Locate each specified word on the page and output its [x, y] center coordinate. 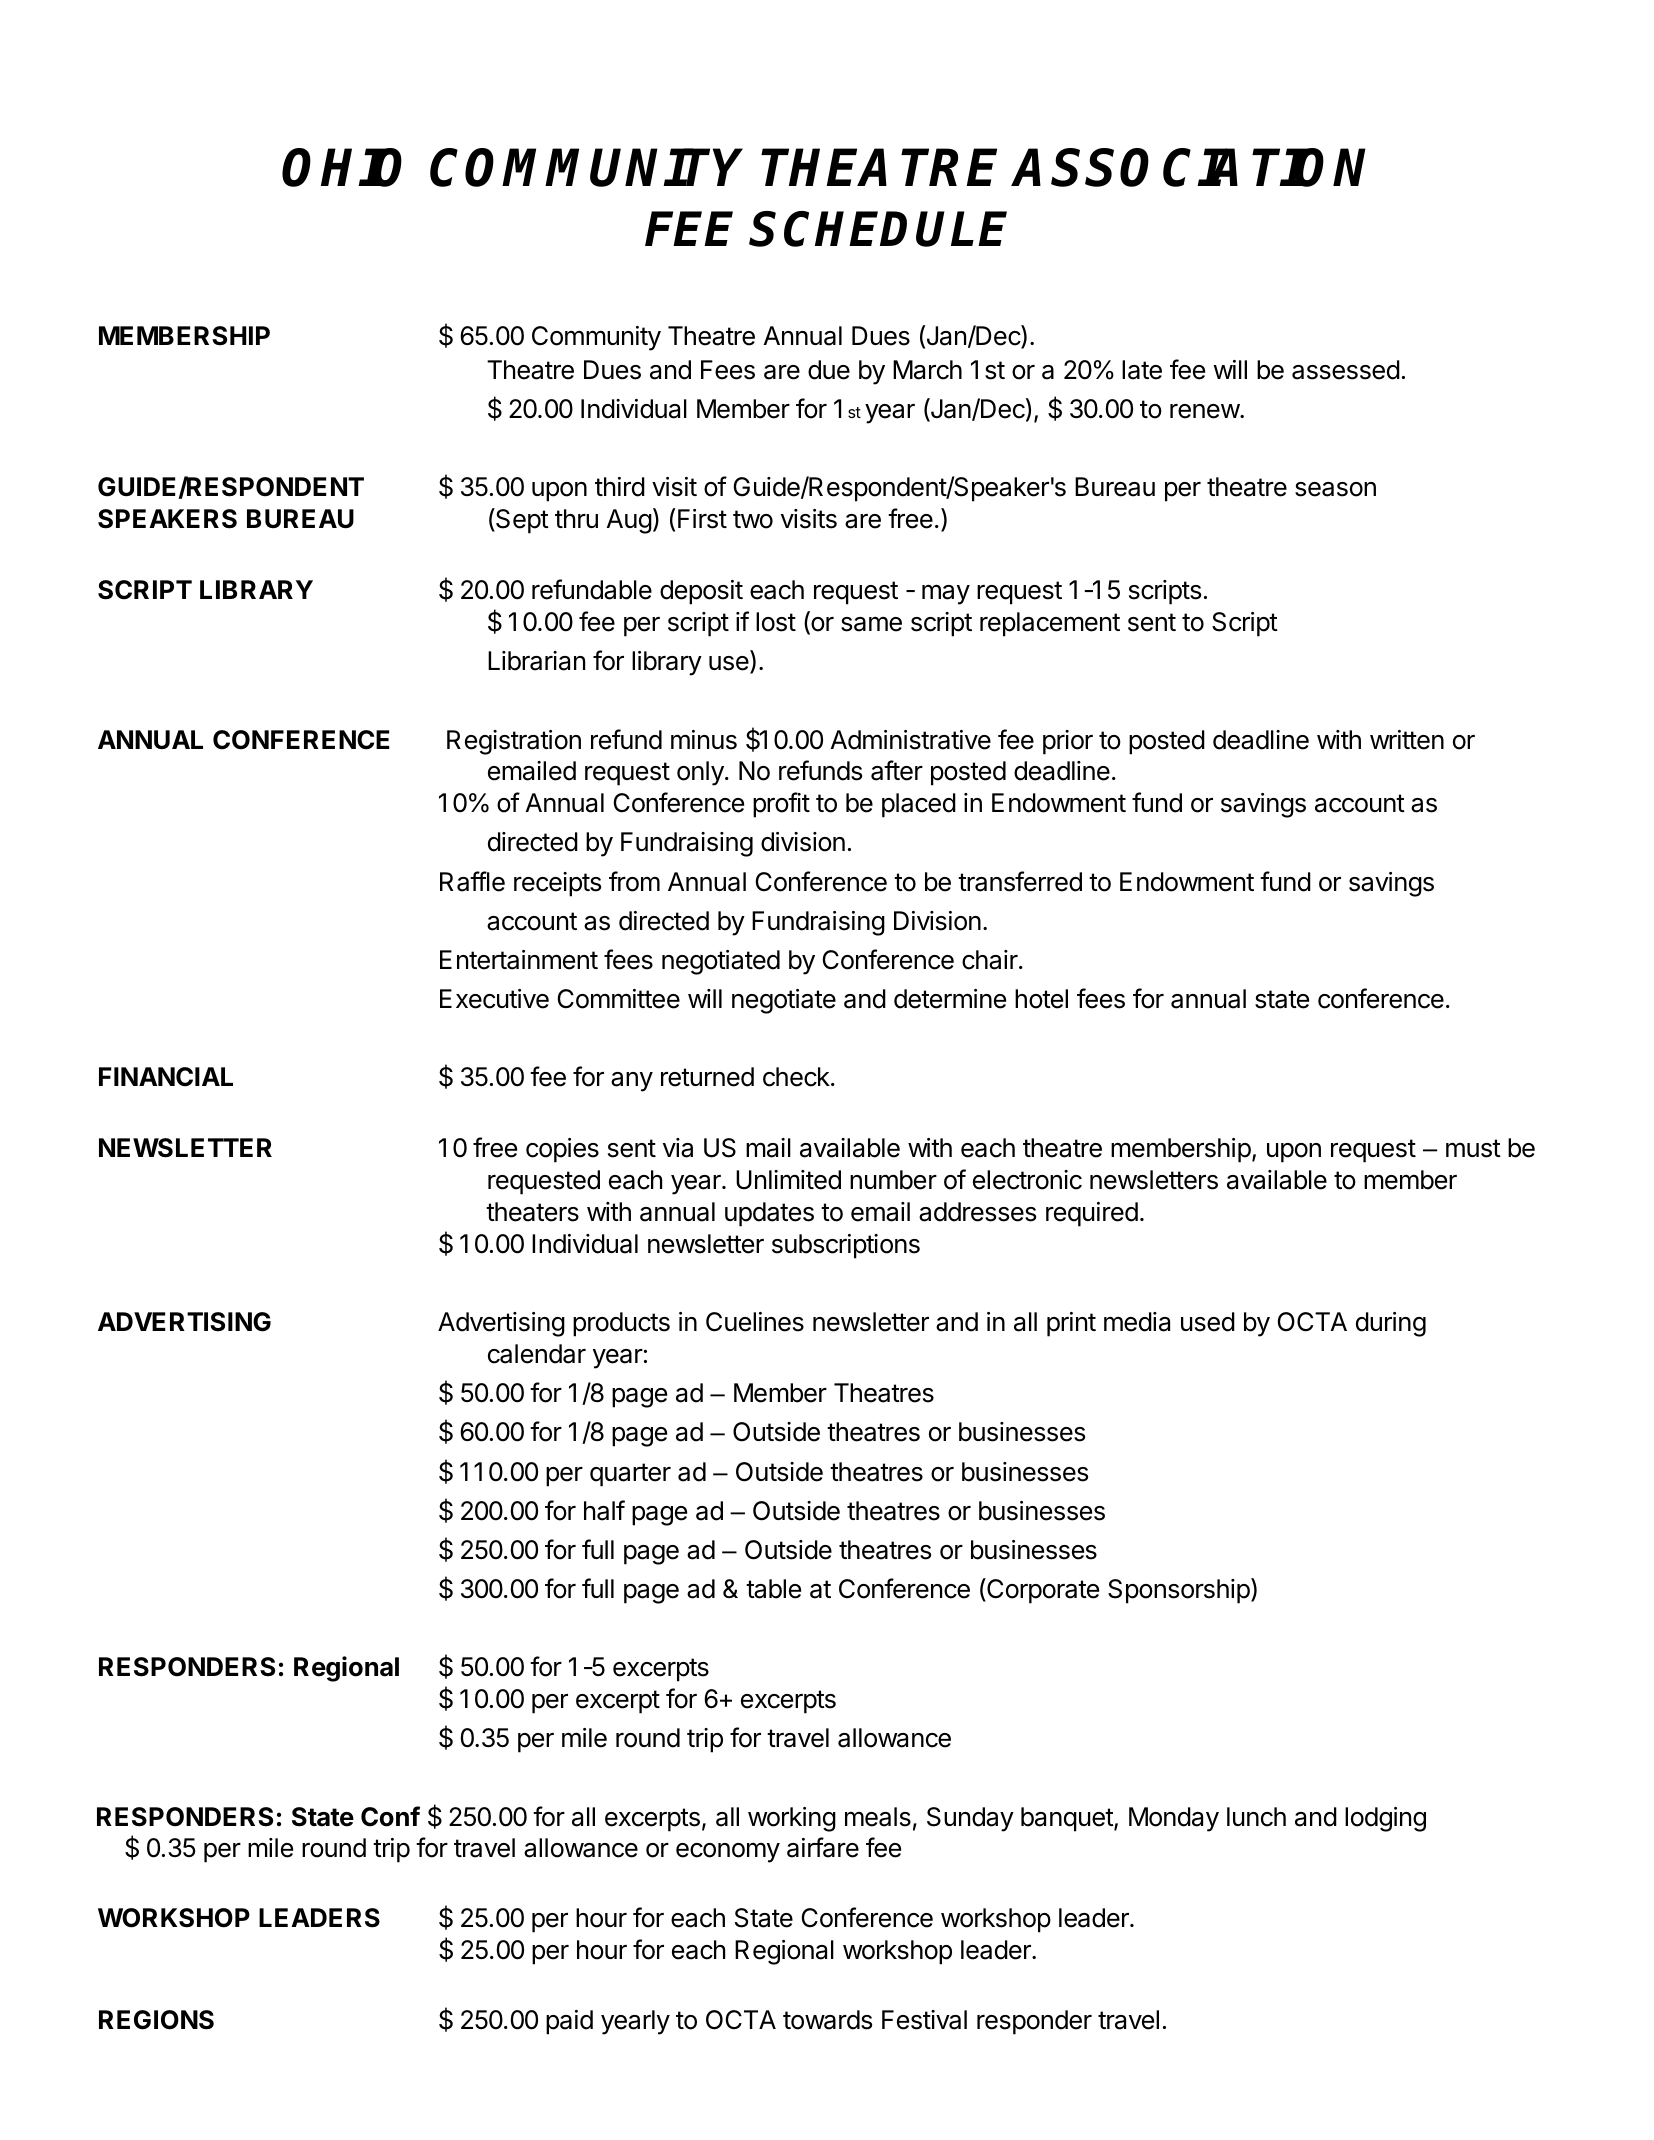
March [927, 370]
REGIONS [156, 2020]
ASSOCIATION [1189, 167]
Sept [521, 521]
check [797, 1077]
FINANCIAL [166, 1077]
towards [827, 2020]
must [1473, 1148]
